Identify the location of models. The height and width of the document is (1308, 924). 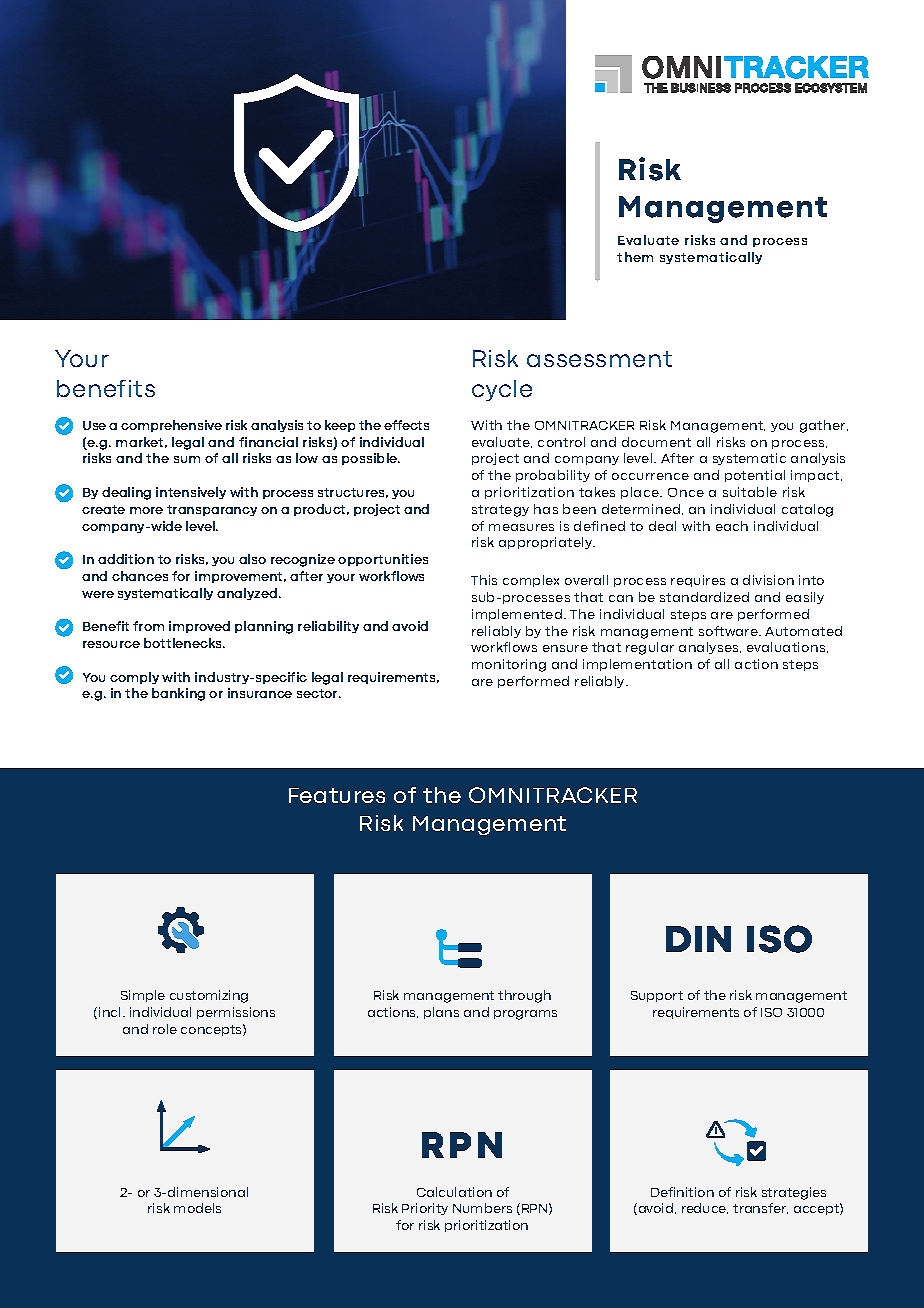
(197, 1208).
